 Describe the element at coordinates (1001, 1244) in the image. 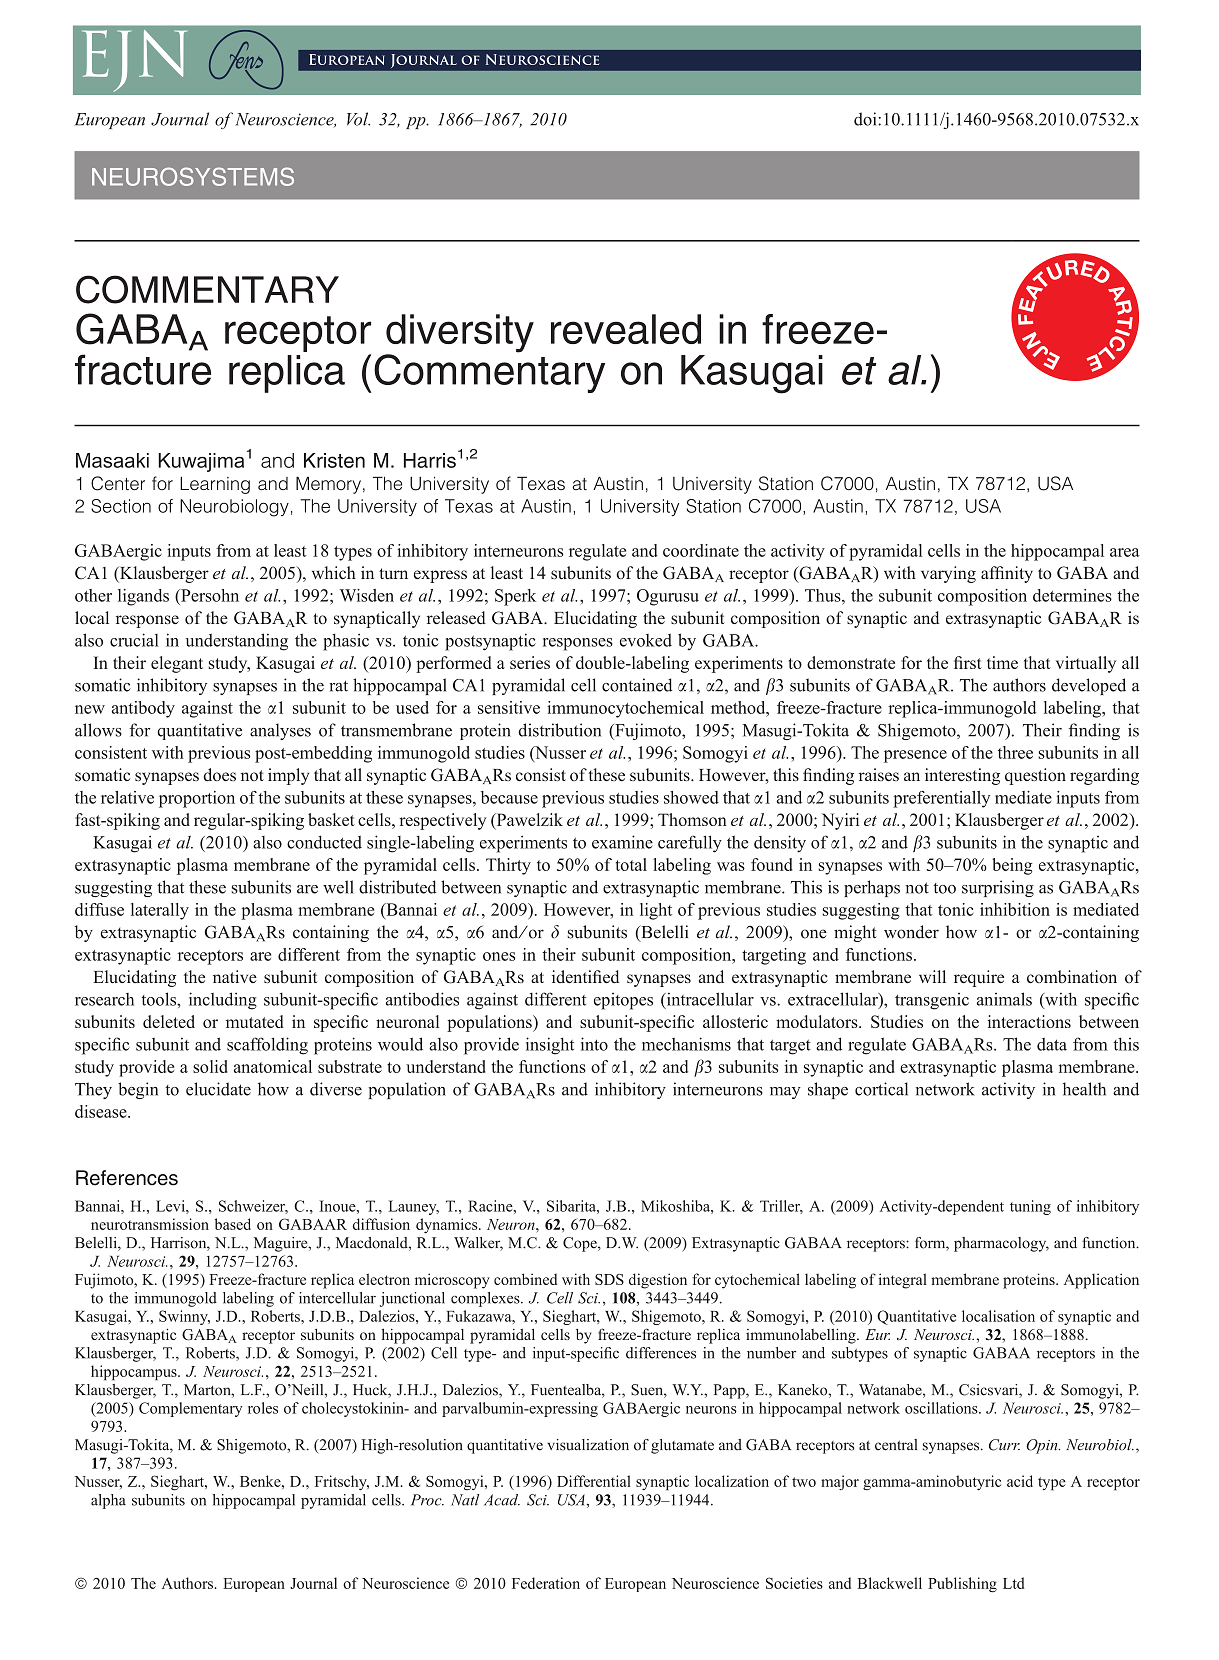

I see `pharmacology` at that location.
